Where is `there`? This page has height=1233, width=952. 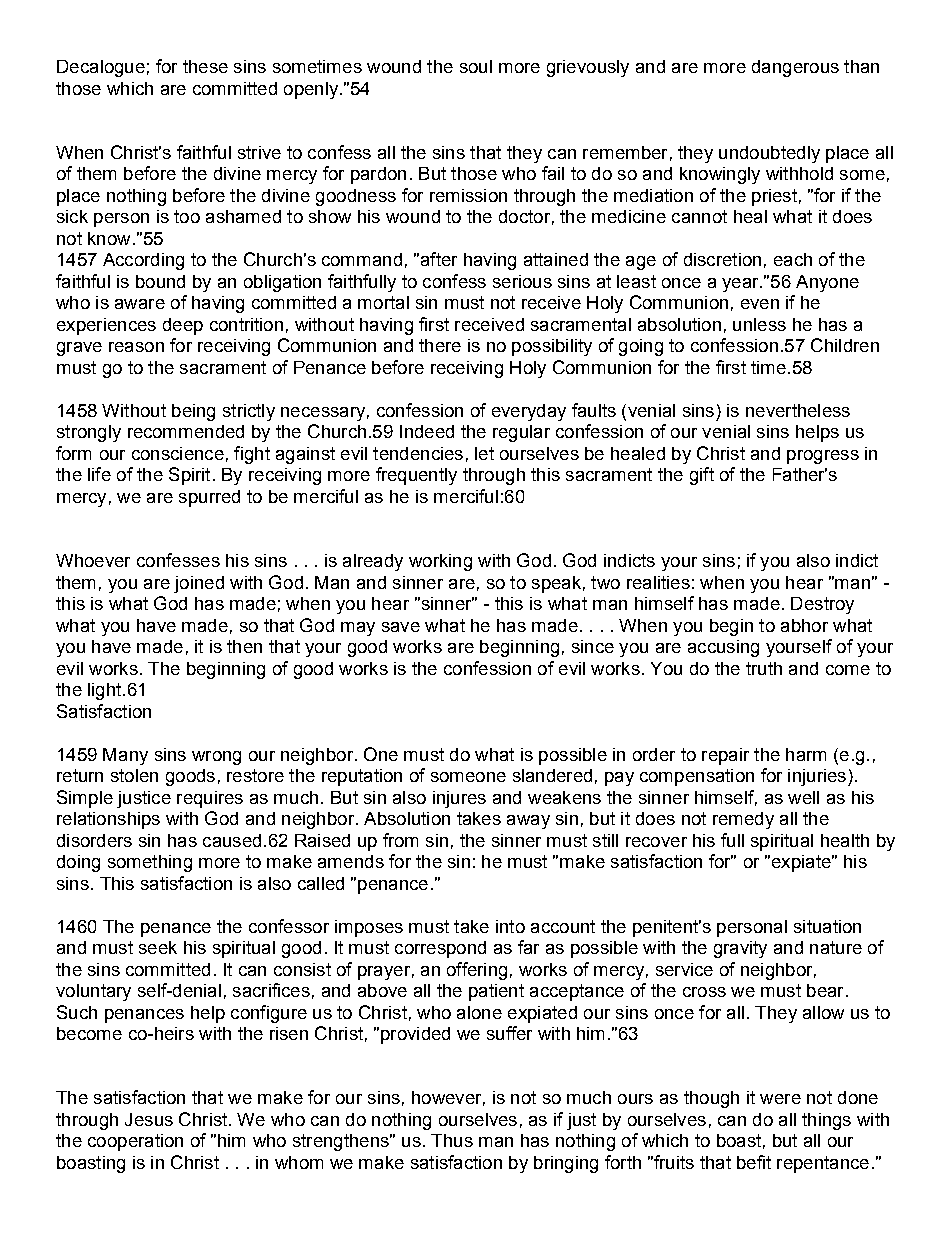 there is located at coordinates (440, 345).
